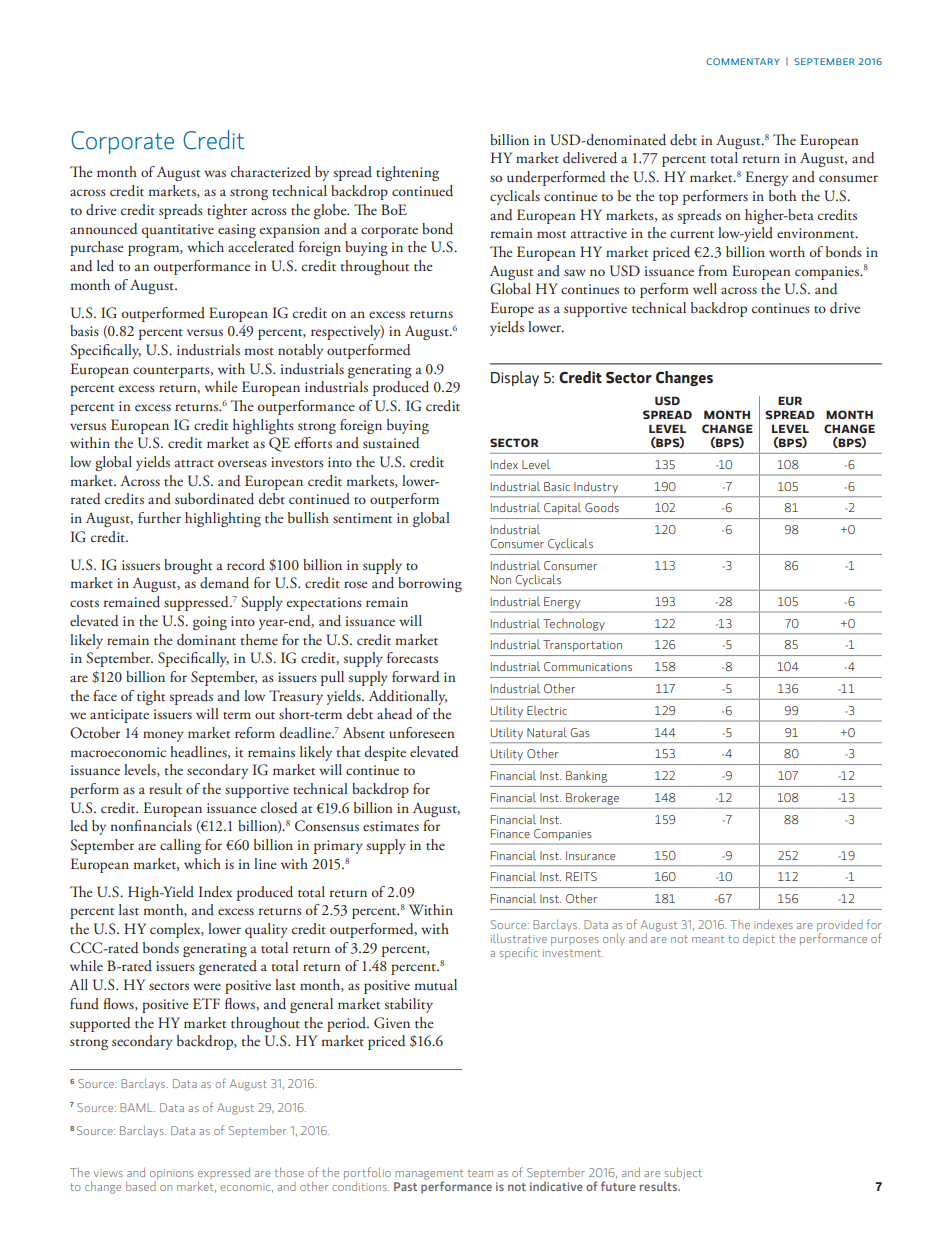 This screenshot has height=1233, width=952. Describe the element at coordinates (210, 623) in the screenshot. I see `going` at that location.
